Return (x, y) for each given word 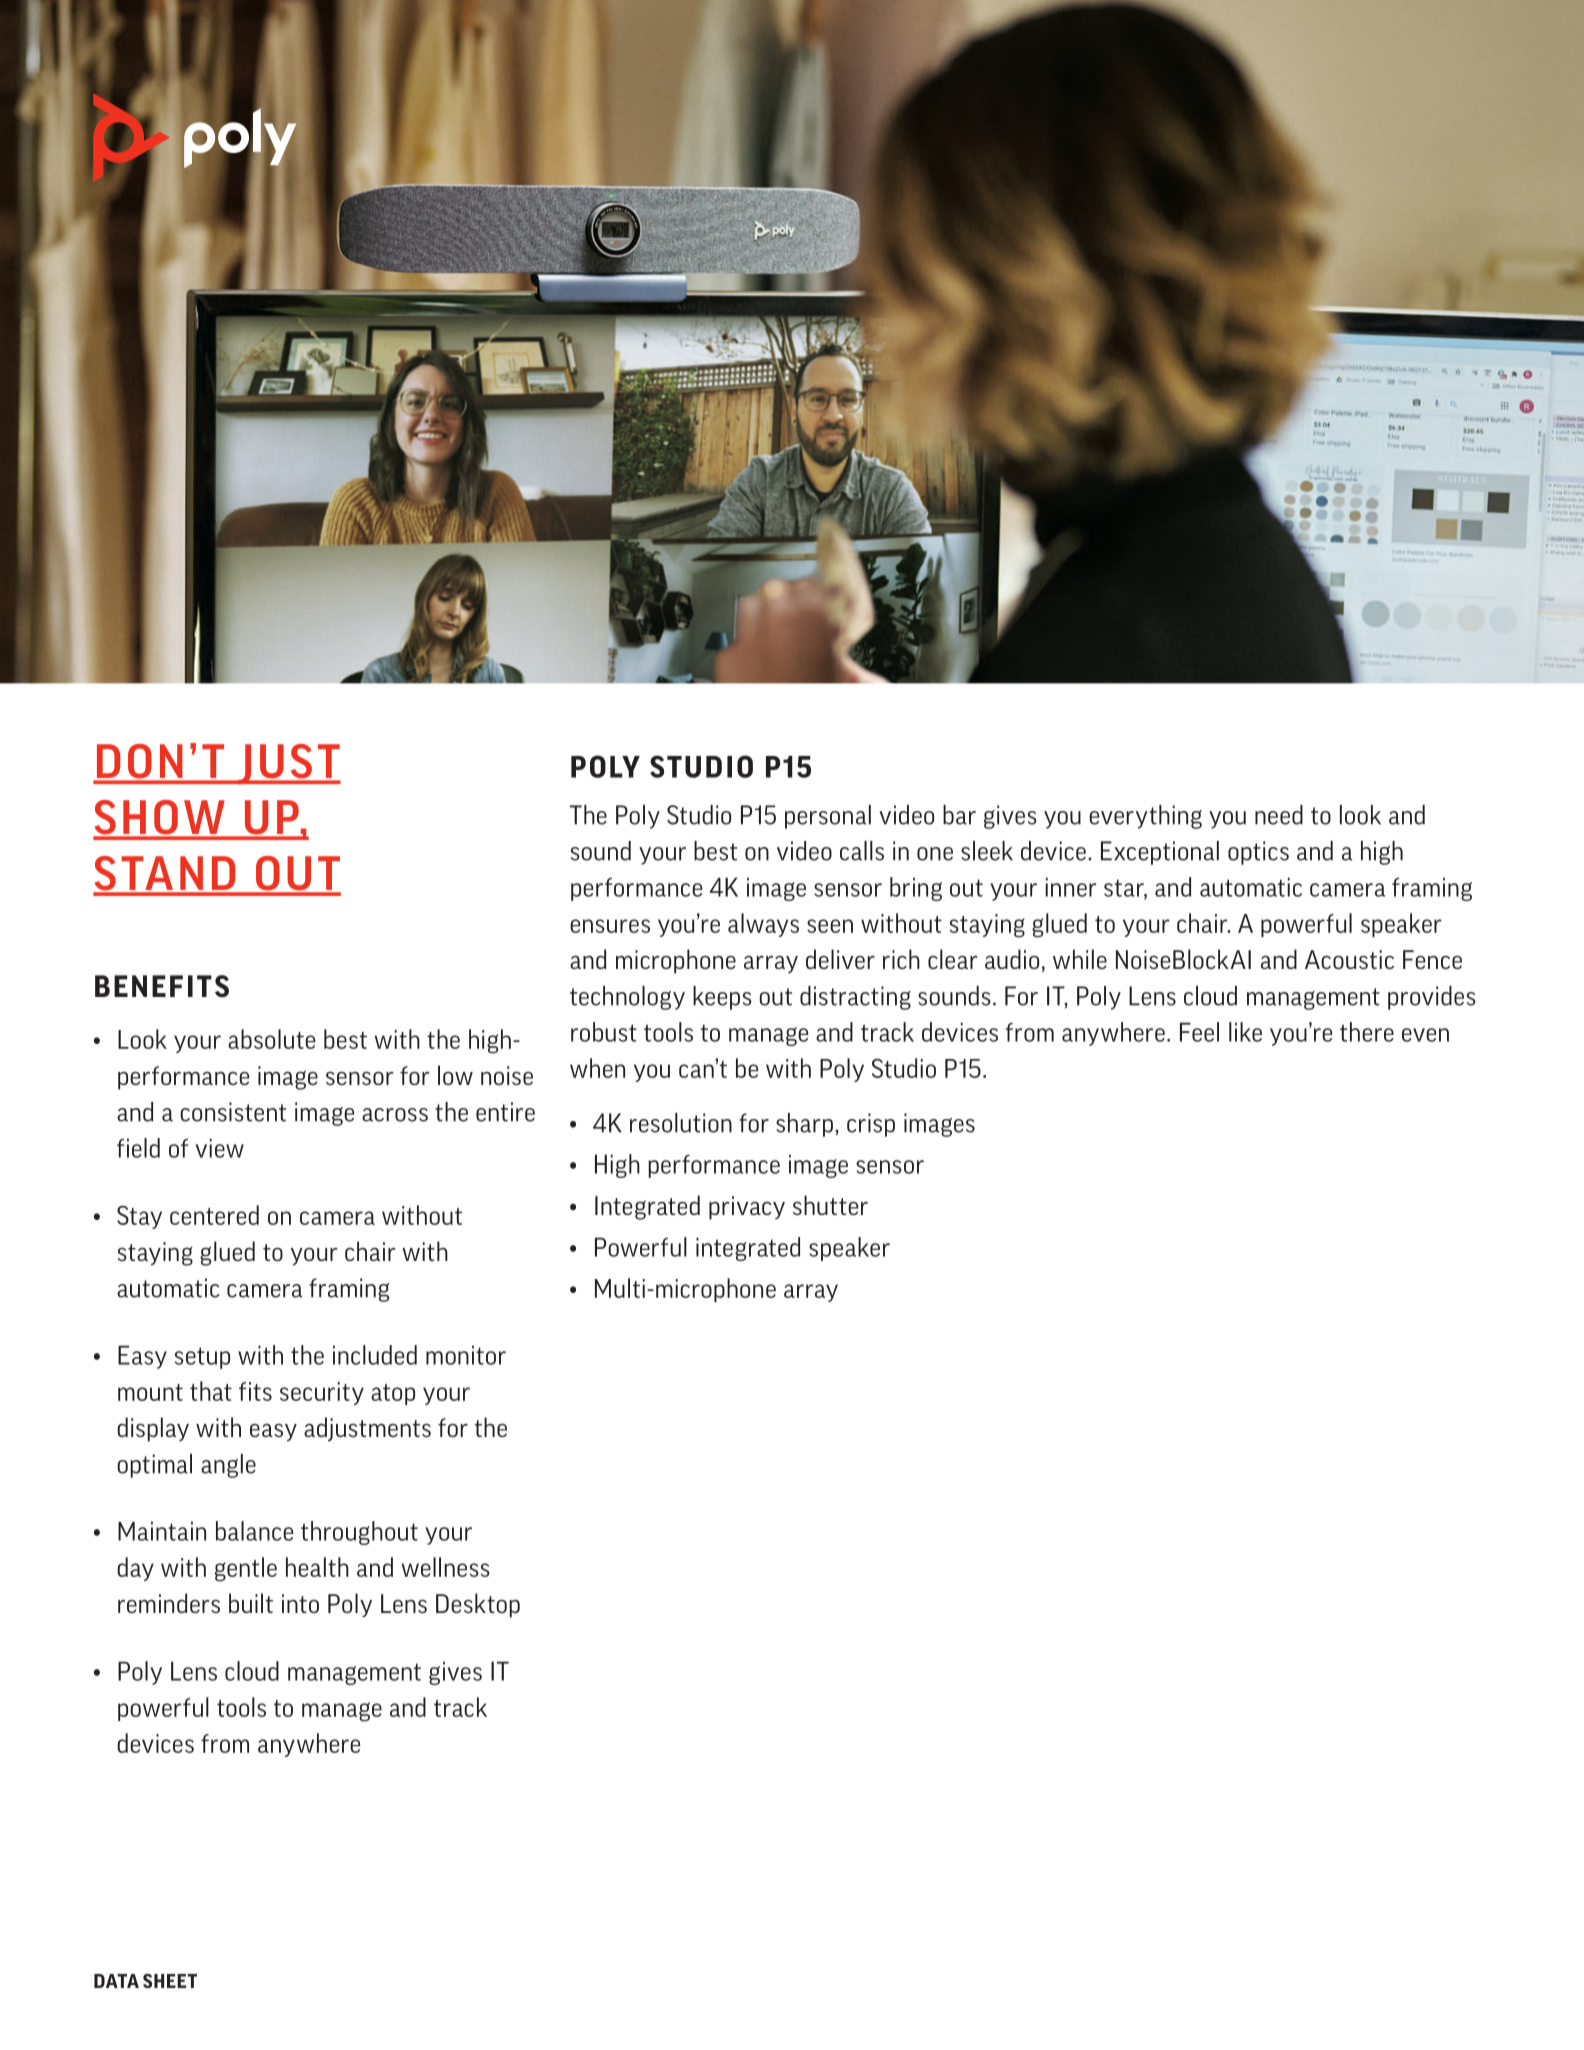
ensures (610, 926)
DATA (116, 1981)
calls (862, 851)
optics (1258, 853)
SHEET (170, 1980)
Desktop (478, 1605)
